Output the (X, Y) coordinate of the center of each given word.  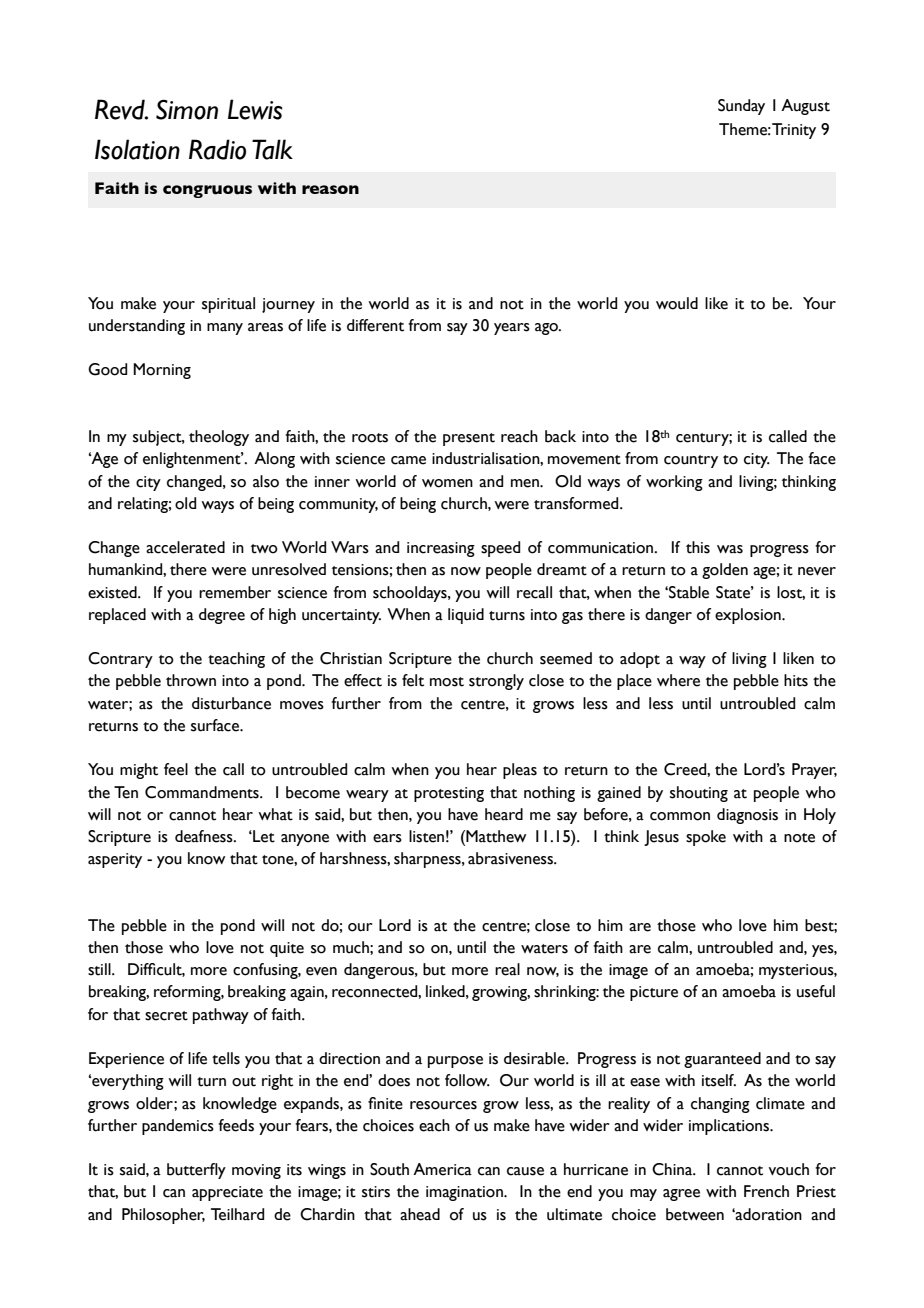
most (447, 682)
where (678, 680)
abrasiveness (511, 858)
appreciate (227, 1193)
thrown (191, 680)
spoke (706, 838)
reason (330, 189)
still (100, 969)
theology (219, 438)
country (691, 461)
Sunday (741, 107)
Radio (217, 149)
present (469, 439)
